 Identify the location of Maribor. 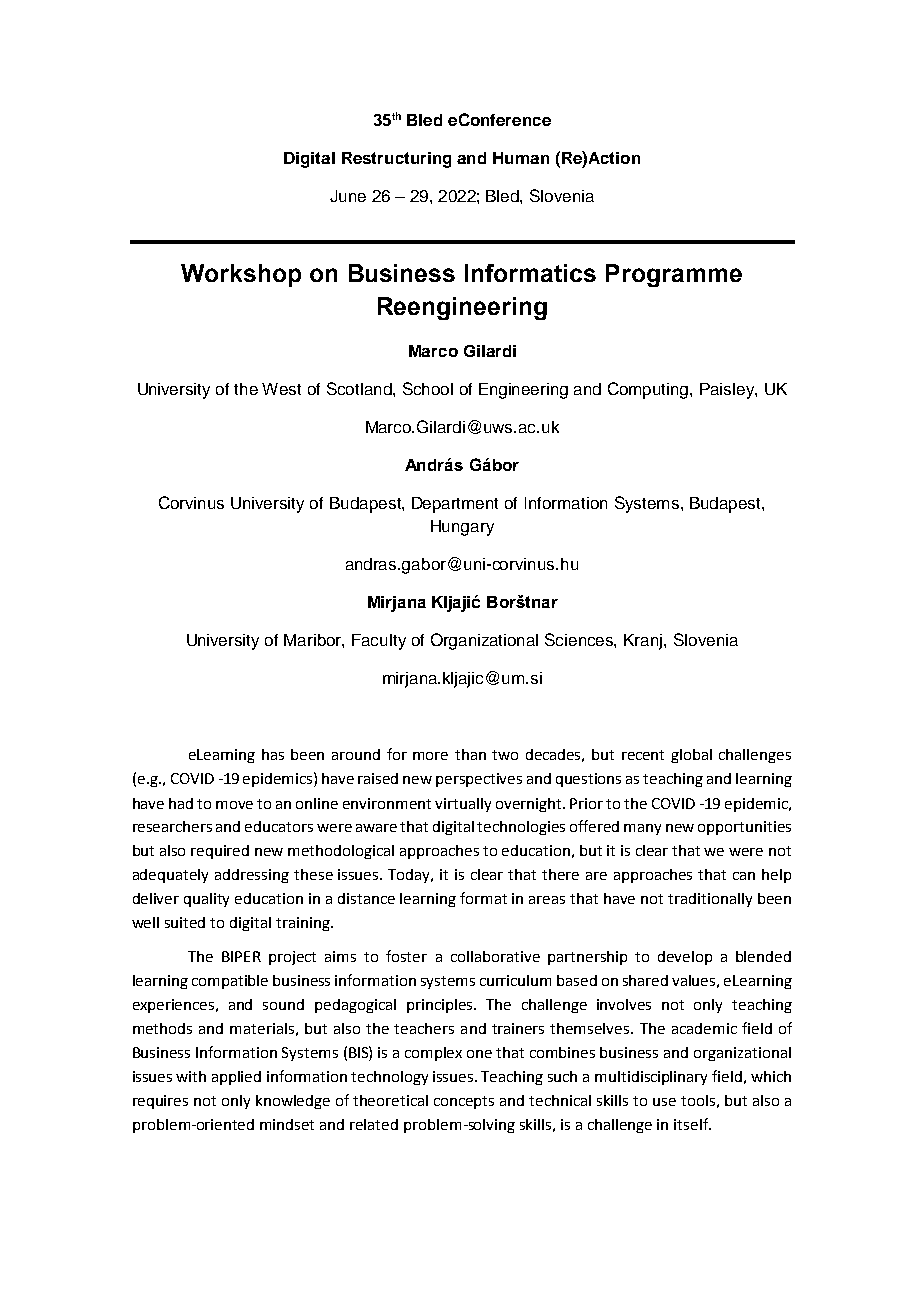
(314, 641).
